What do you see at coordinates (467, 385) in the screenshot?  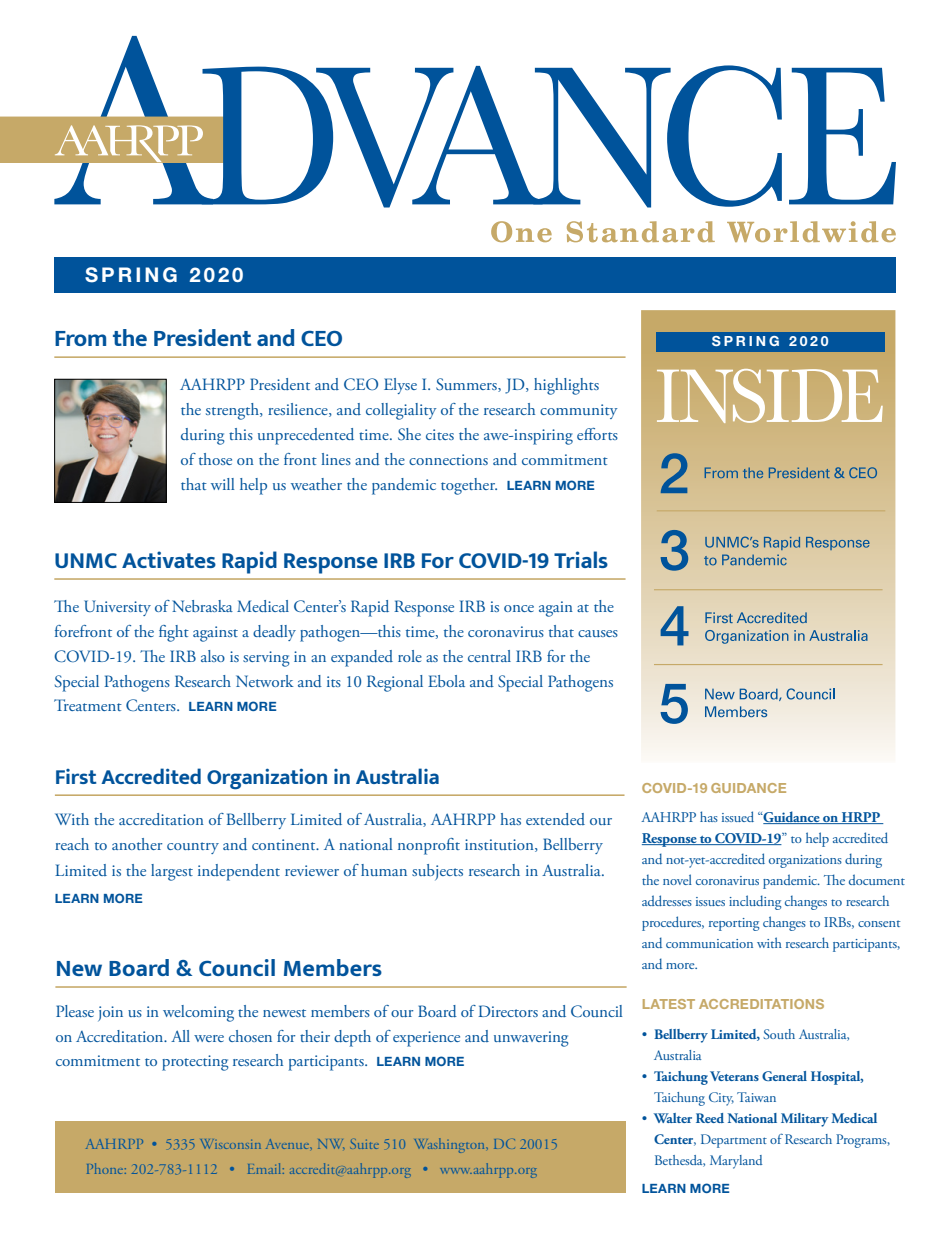 I see `Summers` at bounding box center [467, 385].
